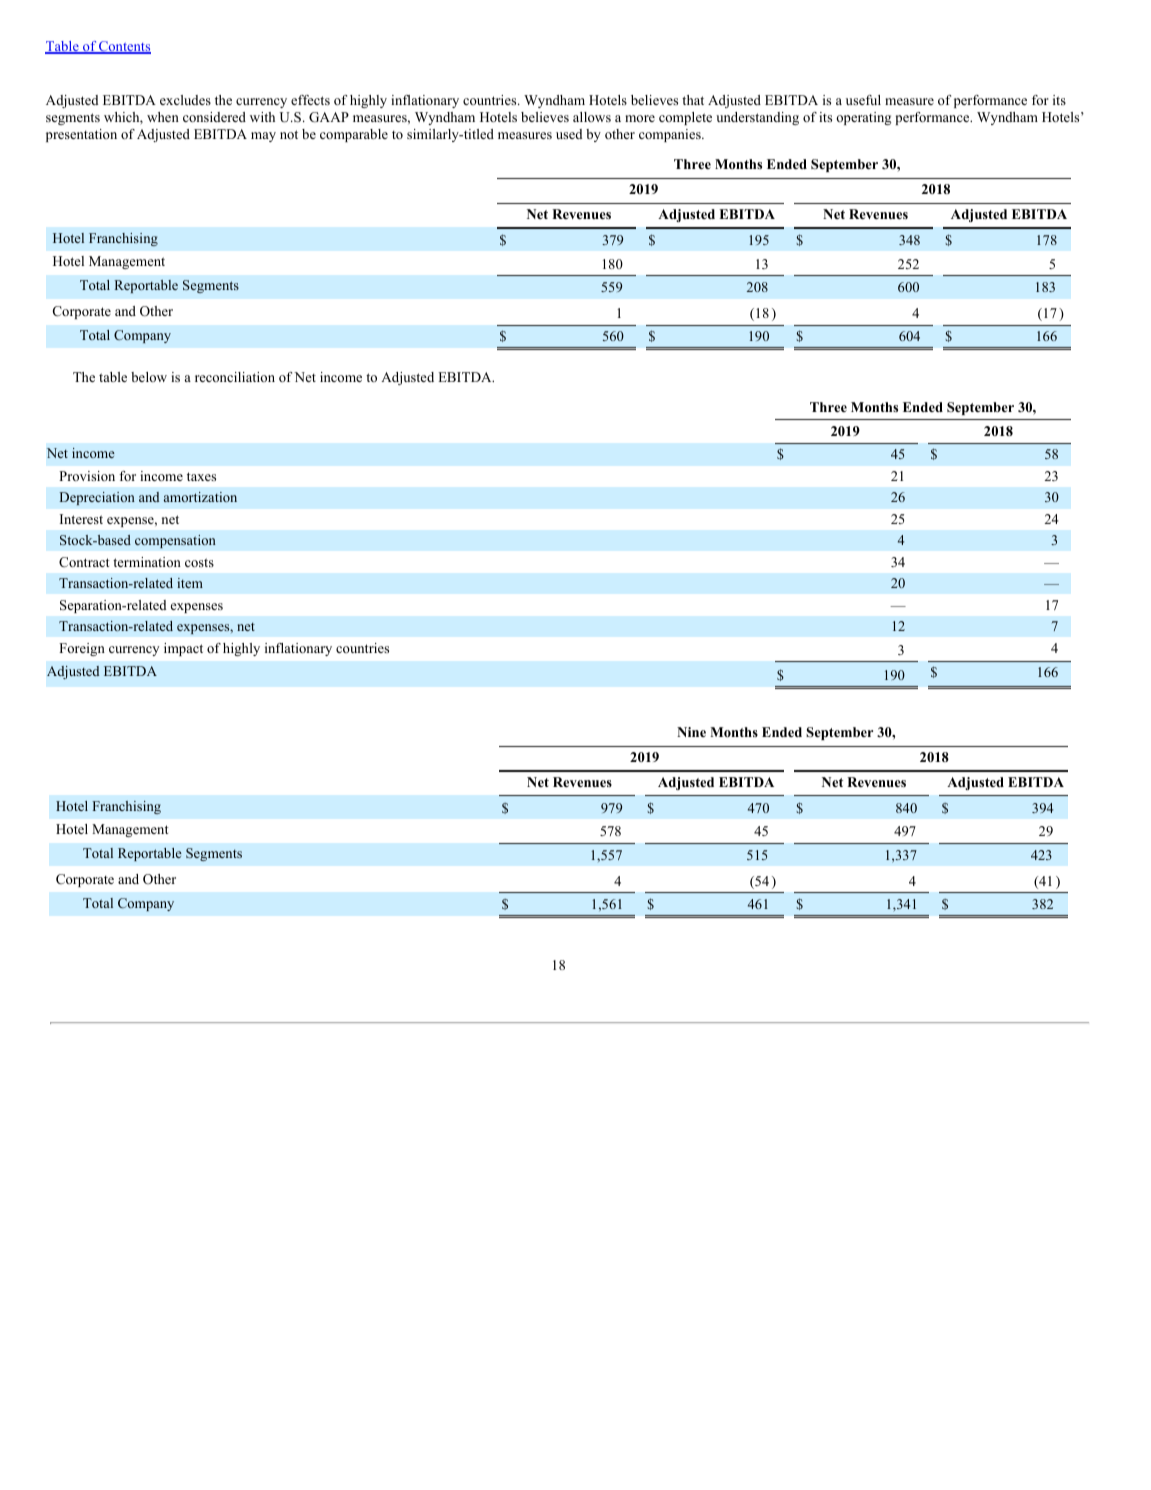 Image resolution: width=1151 pixels, height=1490 pixels. I want to click on amortization, so click(200, 497).
